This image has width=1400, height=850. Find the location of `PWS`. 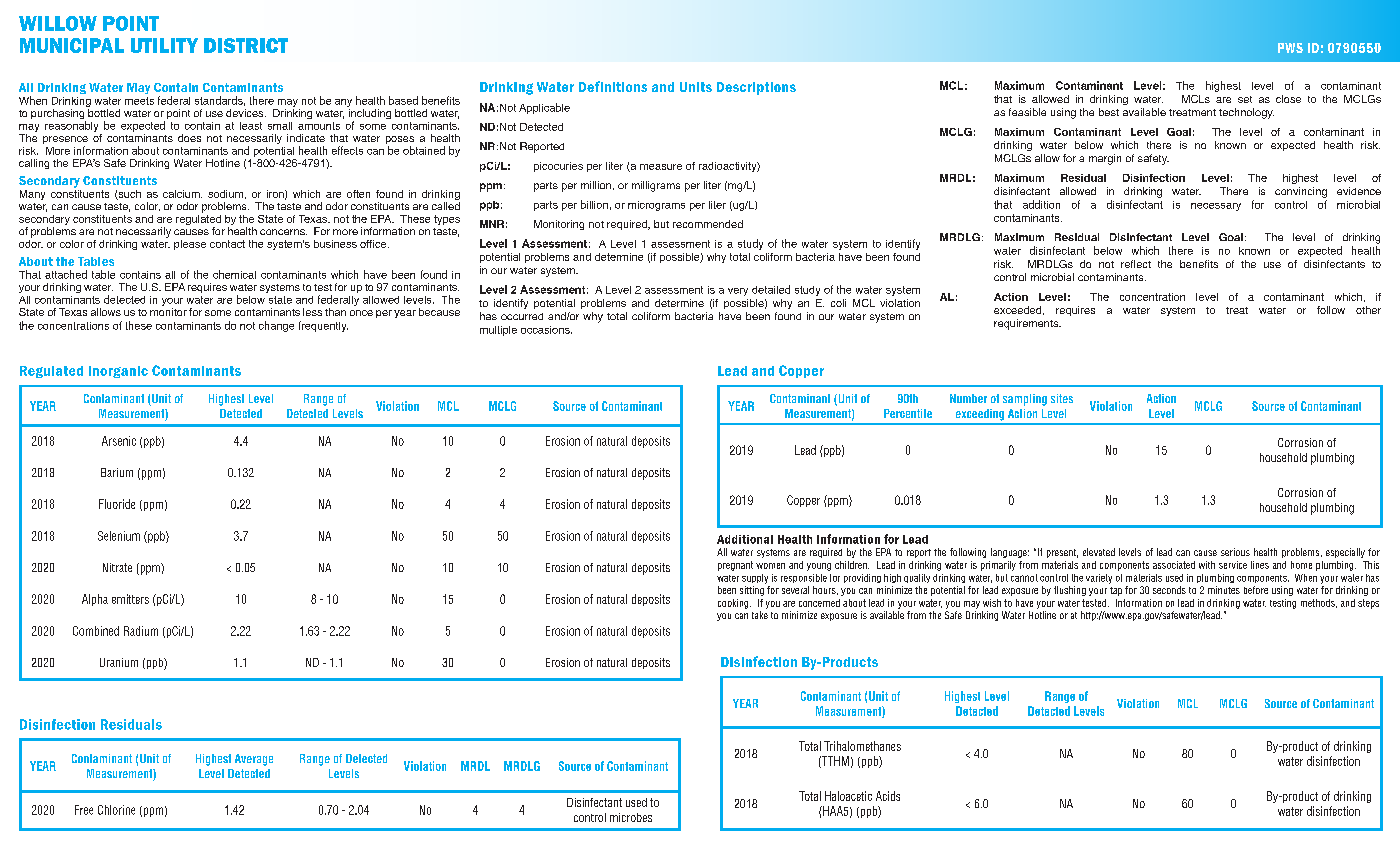

PWS is located at coordinates (1290, 48).
